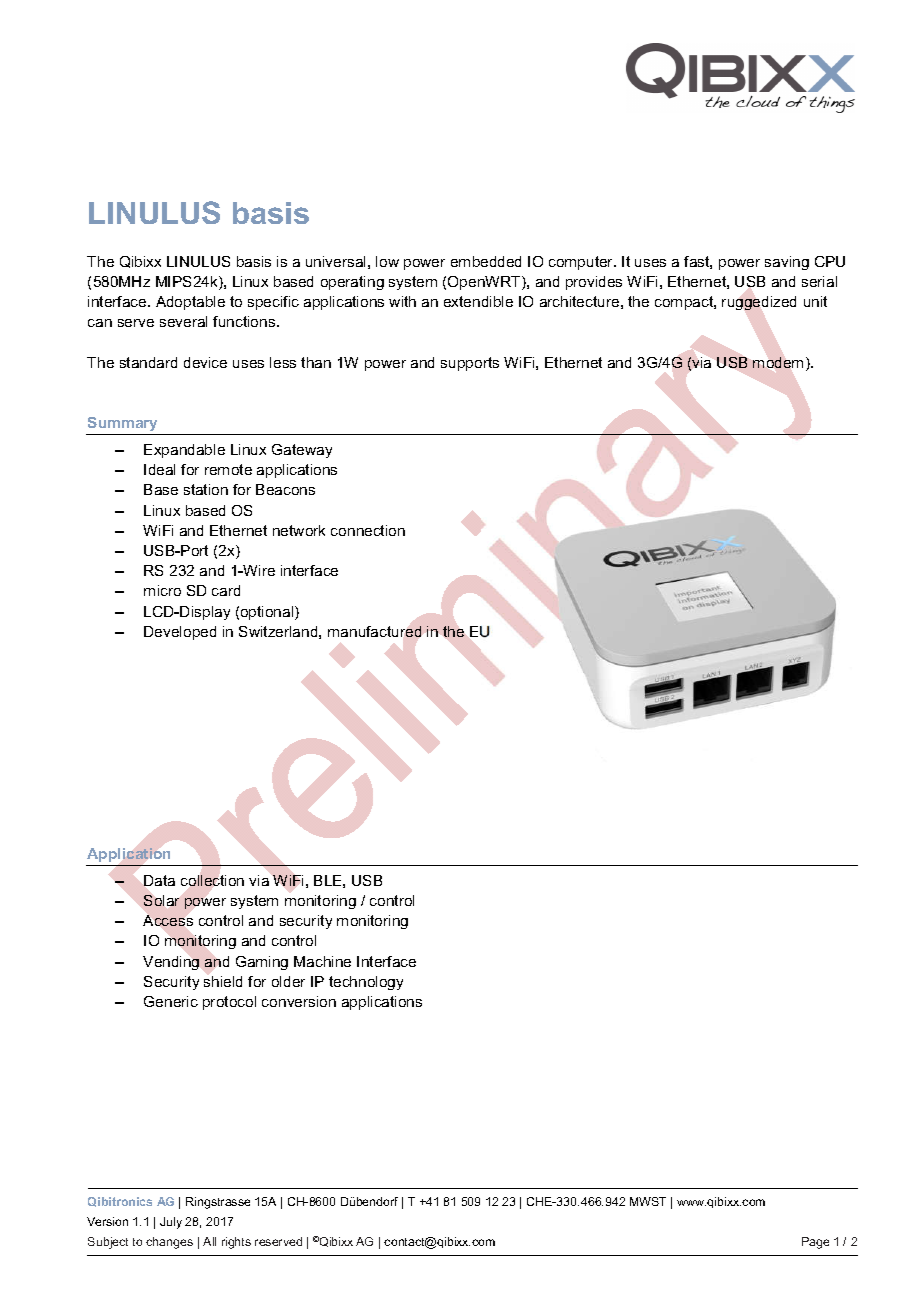  Describe the element at coordinates (478, 301) in the image. I see `extendible` at that location.
